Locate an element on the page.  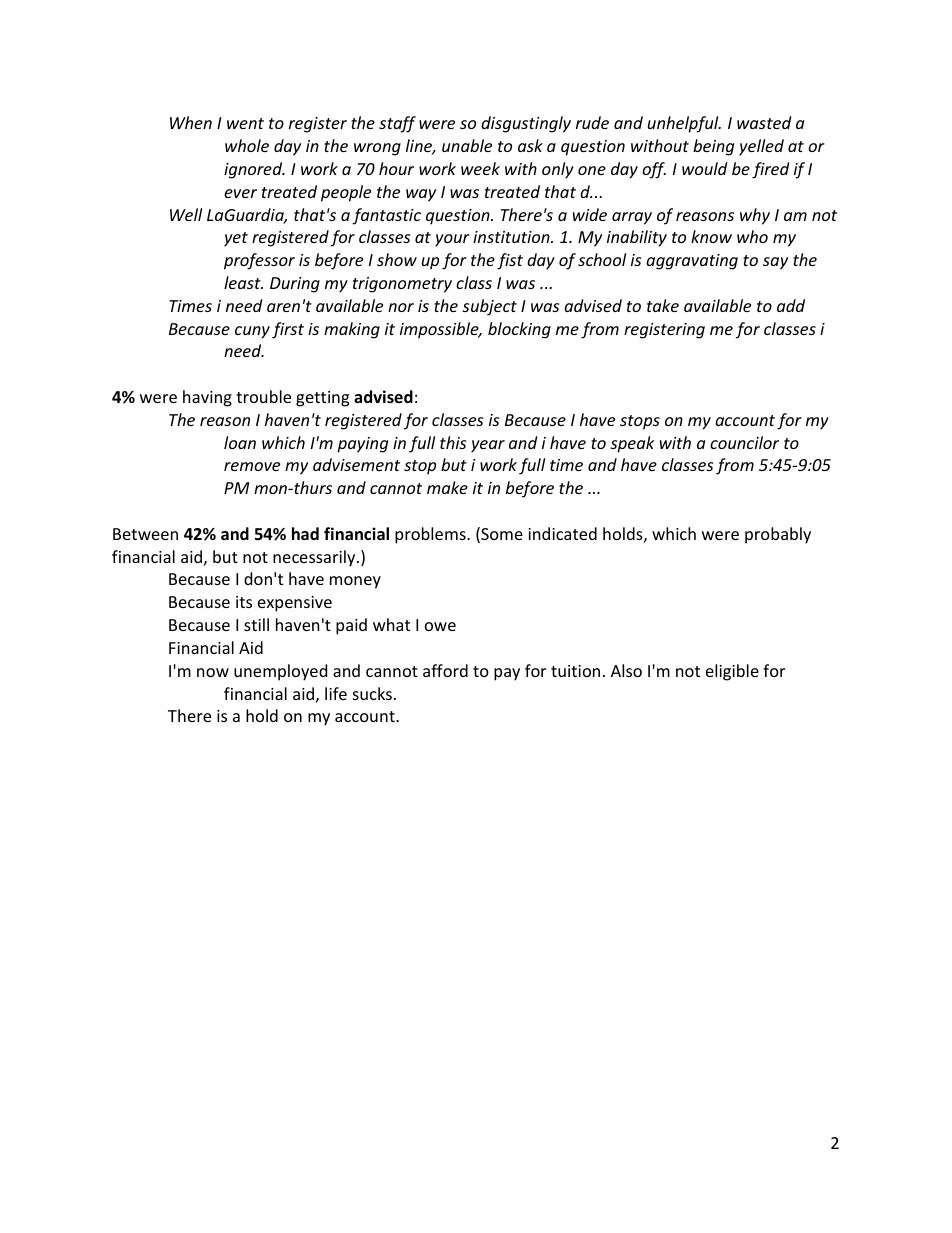
problems is located at coordinates (431, 535).
